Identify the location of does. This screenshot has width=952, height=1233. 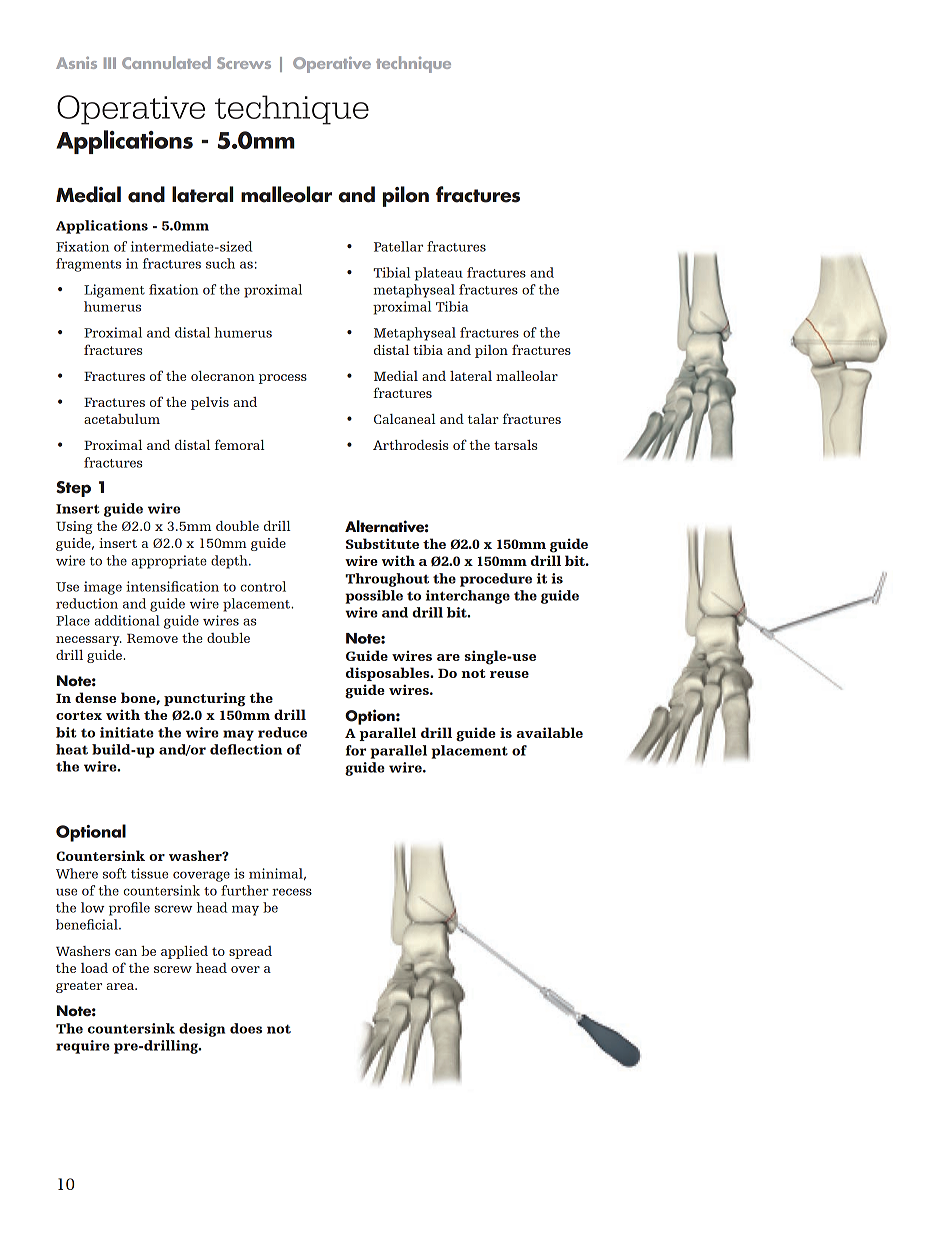
(246, 1028).
